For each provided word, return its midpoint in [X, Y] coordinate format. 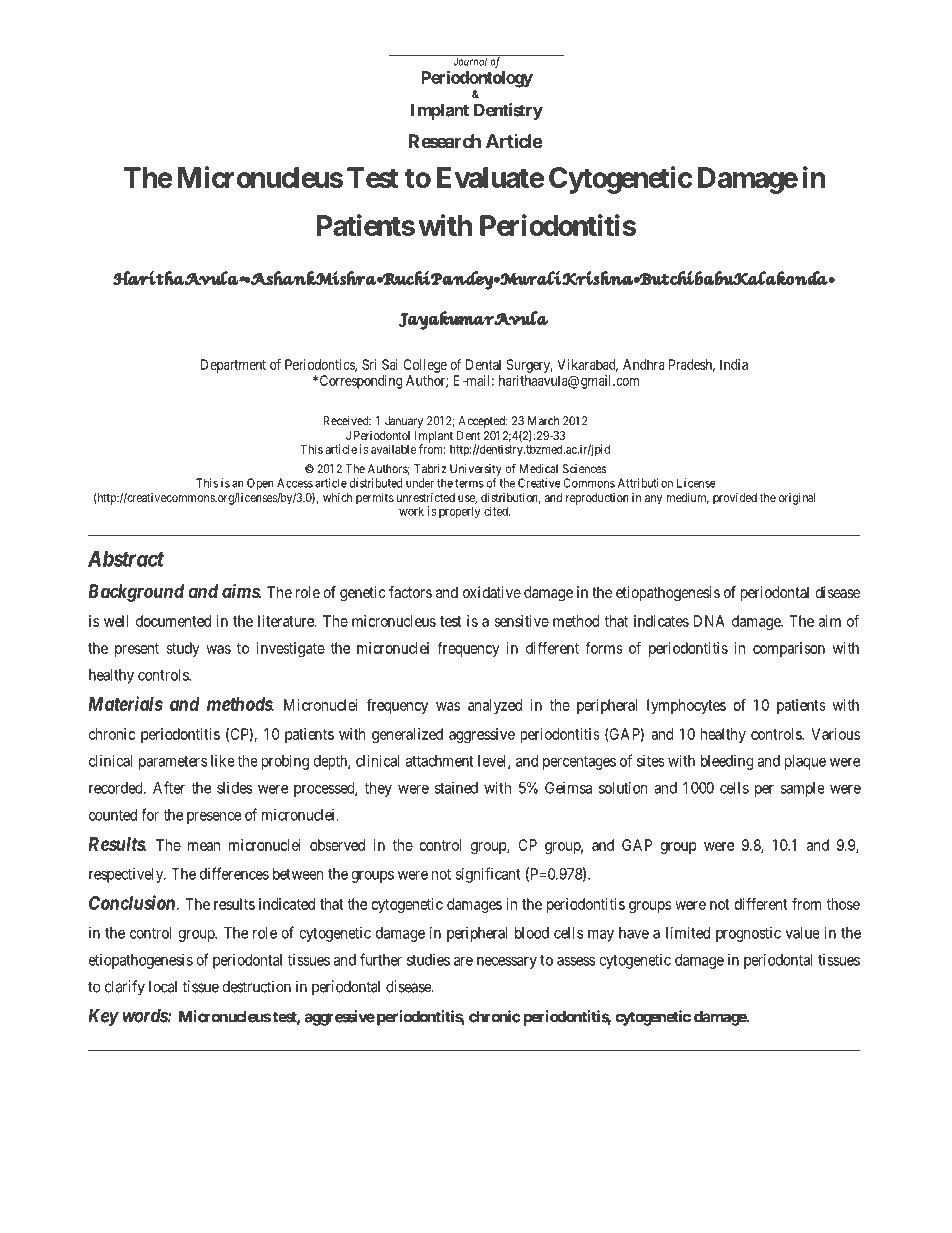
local [163, 987]
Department [233, 366]
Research [444, 141]
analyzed [495, 706]
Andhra [644, 364]
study [183, 649]
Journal [470, 61]
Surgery [529, 366]
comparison [789, 649]
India [734, 364]
